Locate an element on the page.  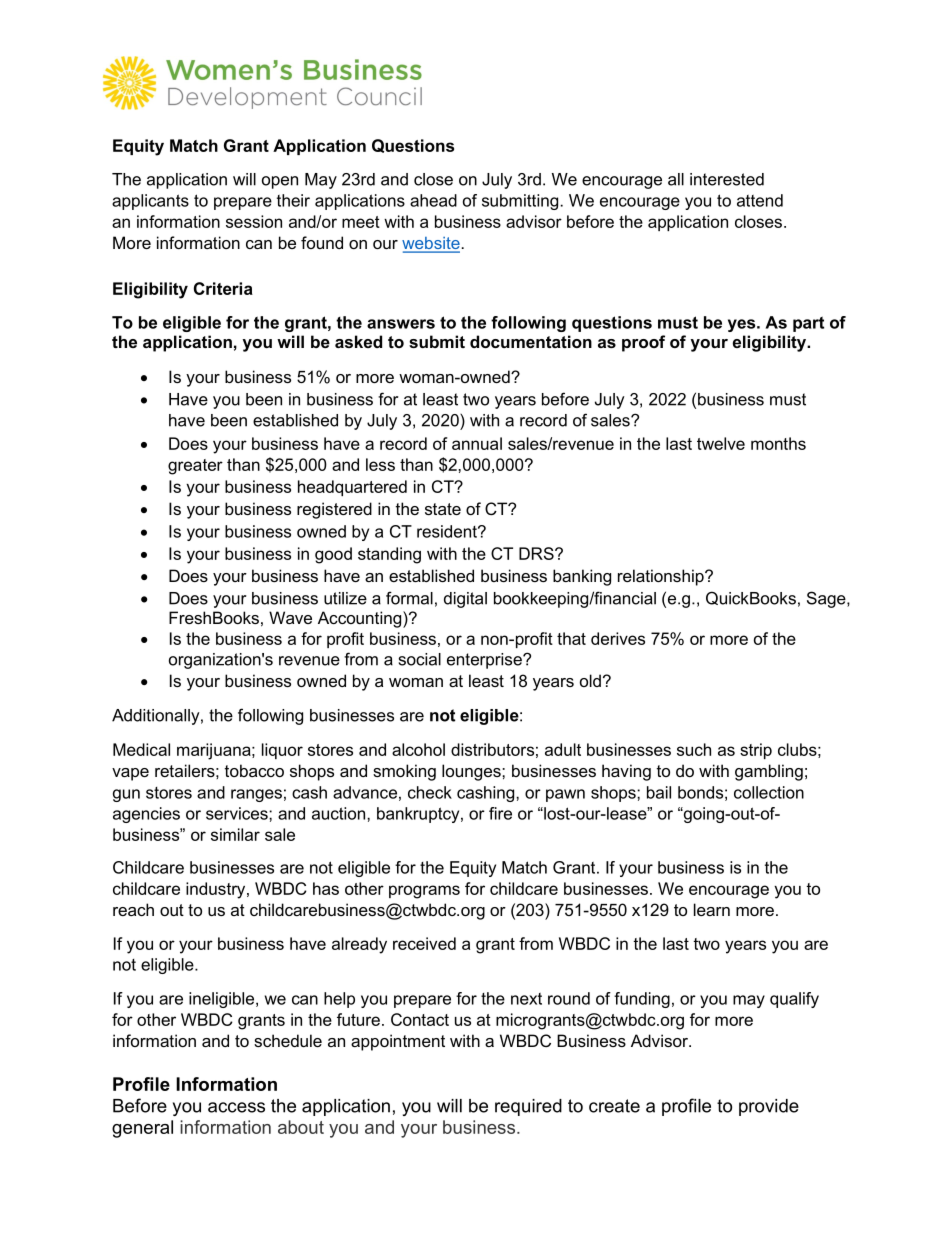
attend is located at coordinates (760, 200).
